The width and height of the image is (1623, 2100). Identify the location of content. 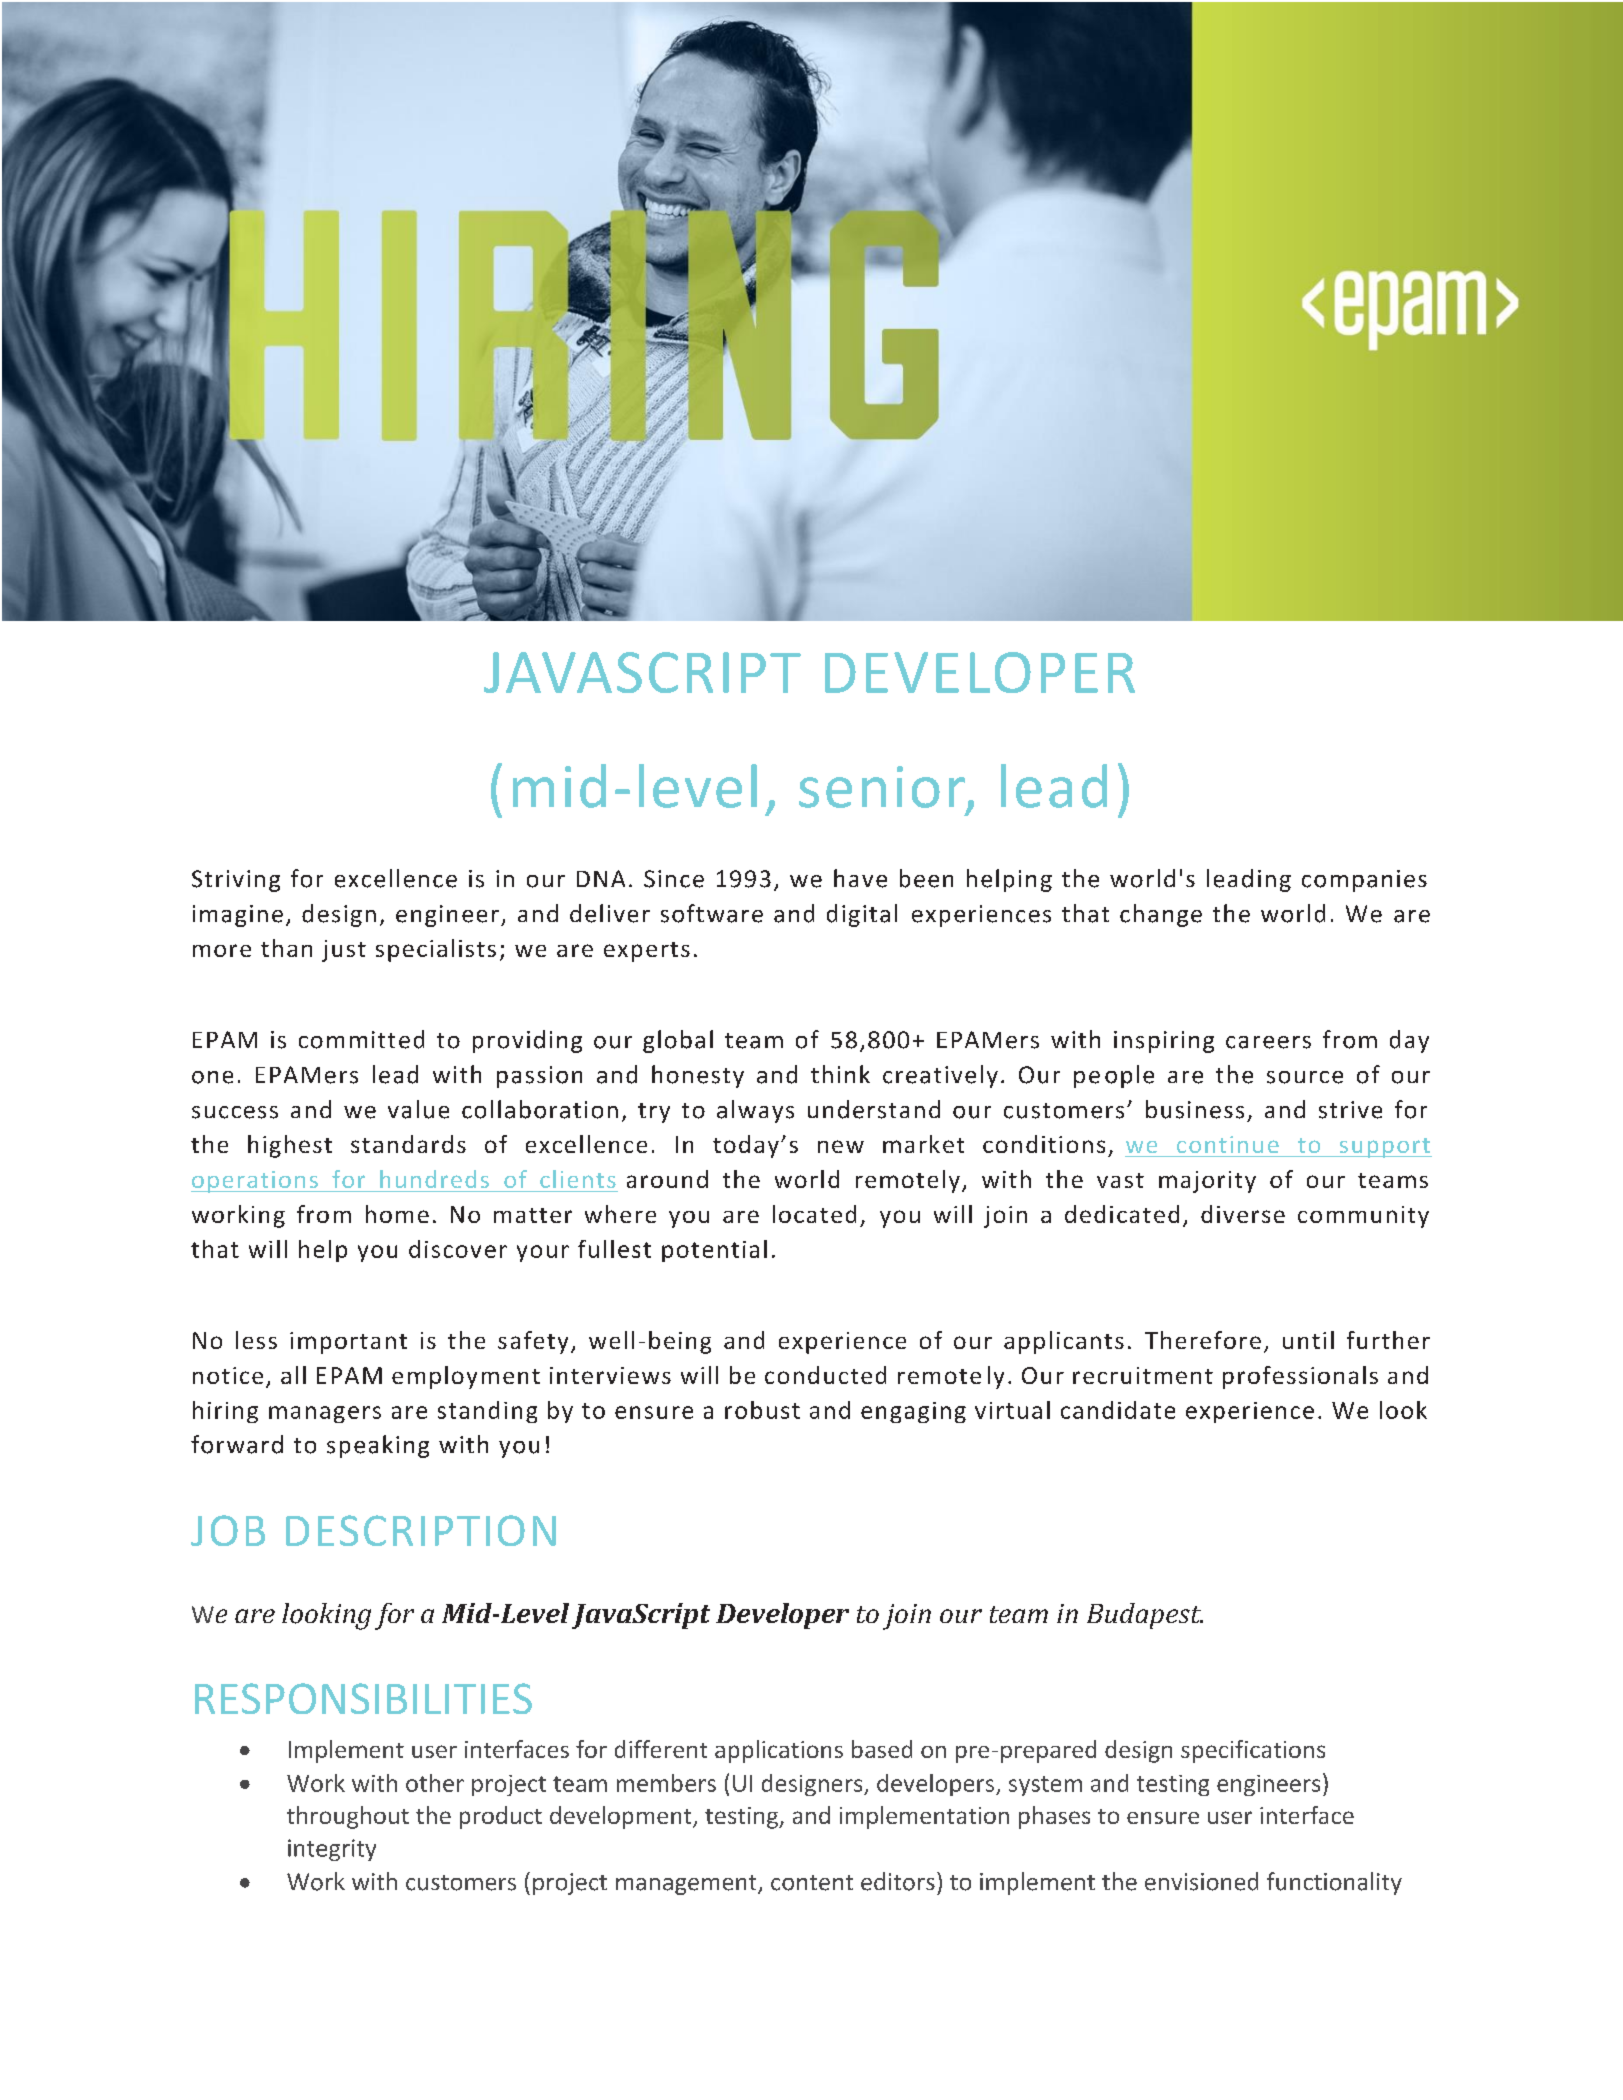
(812, 1883).
